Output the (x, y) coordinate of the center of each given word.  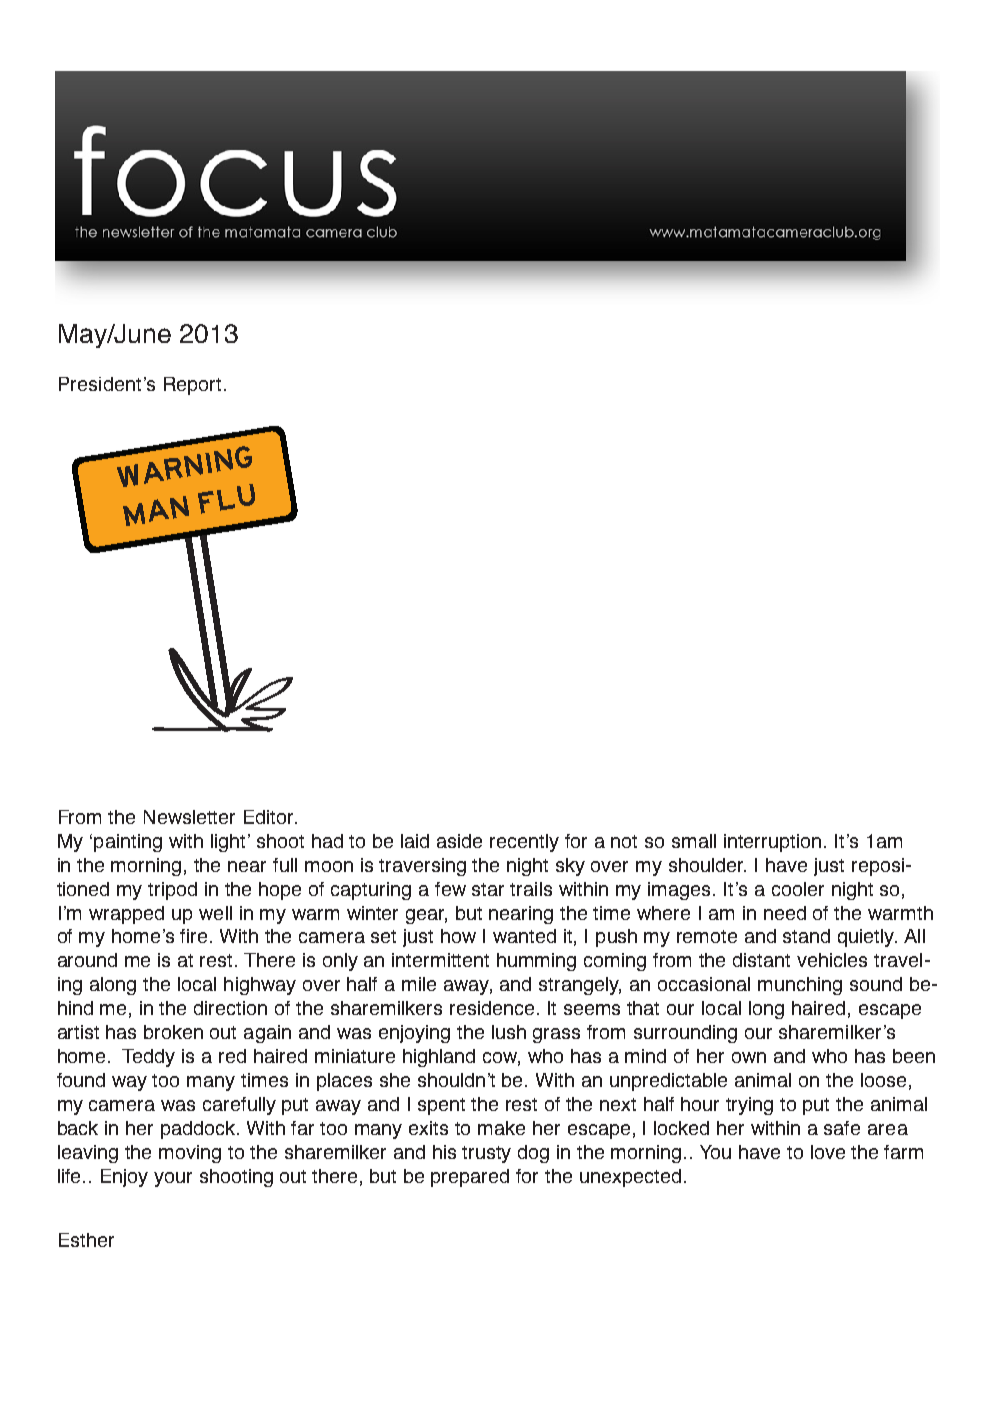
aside (459, 841)
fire (195, 936)
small (694, 841)
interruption (772, 843)
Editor (270, 817)
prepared (470, 1178)
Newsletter (189, 817)
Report (192, 386)
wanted (524, 936)
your (173, 1179)
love (828, 1152)
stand (806, 936)
